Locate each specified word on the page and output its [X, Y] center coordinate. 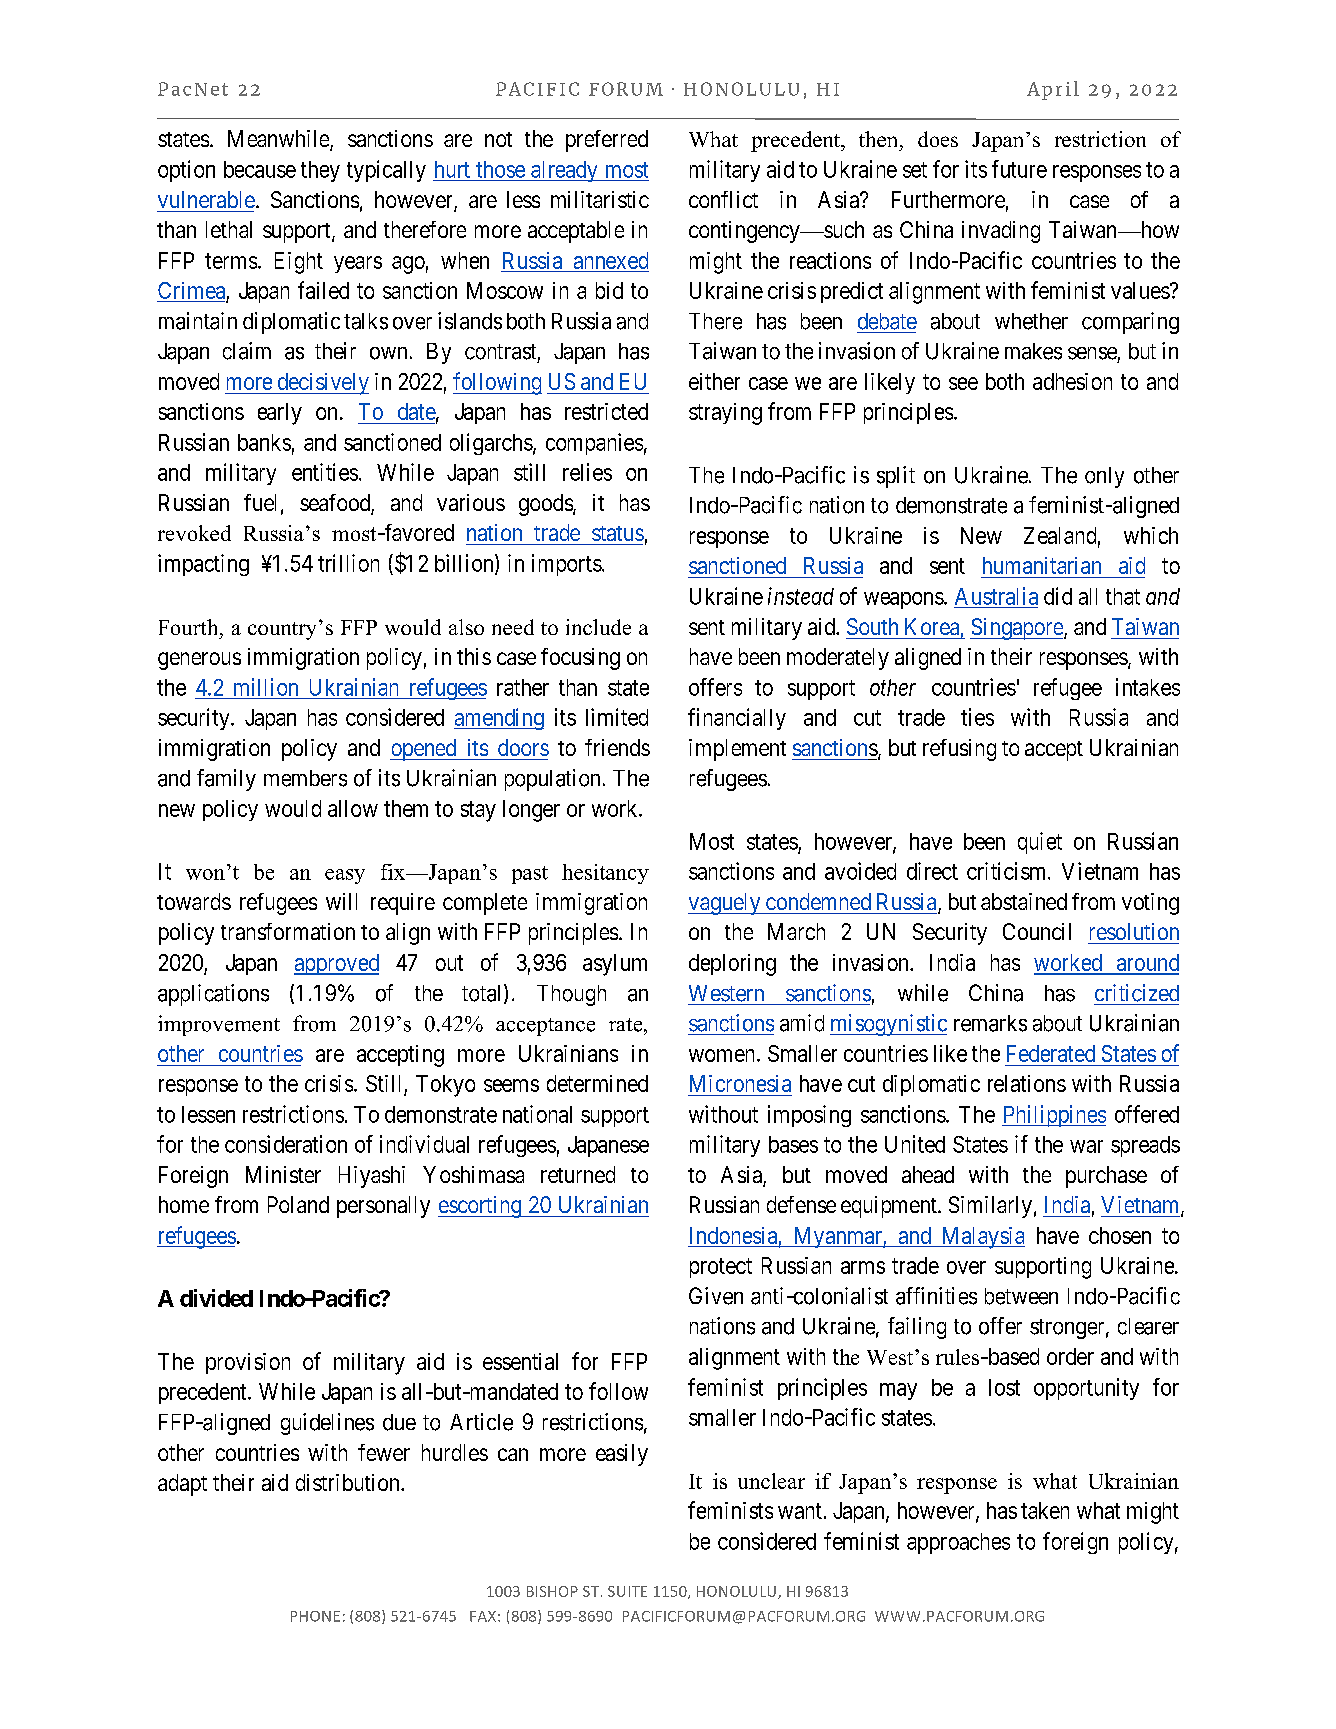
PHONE [315, 1616]
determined [597, 1083]
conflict [723, 199]
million [266, 687]
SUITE [627, 1591]
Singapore [1017, 629]
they [320, 171]
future [1019, 169]
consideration [286, 1144]
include [598, 627]
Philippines [1054, 1116]
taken [1045, 1510]
